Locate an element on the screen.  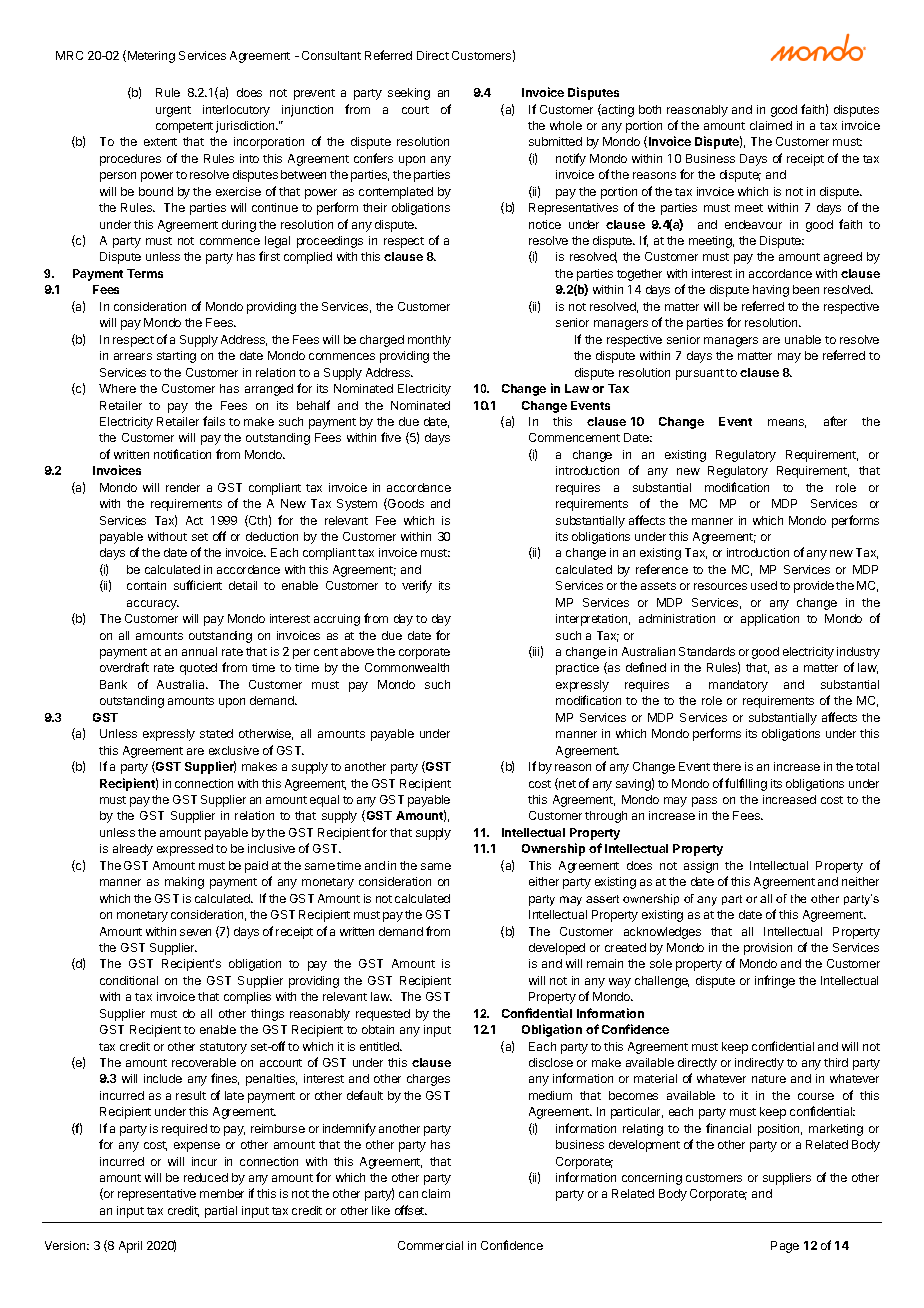
Commonwealth is located at coordinates (407, 667).
